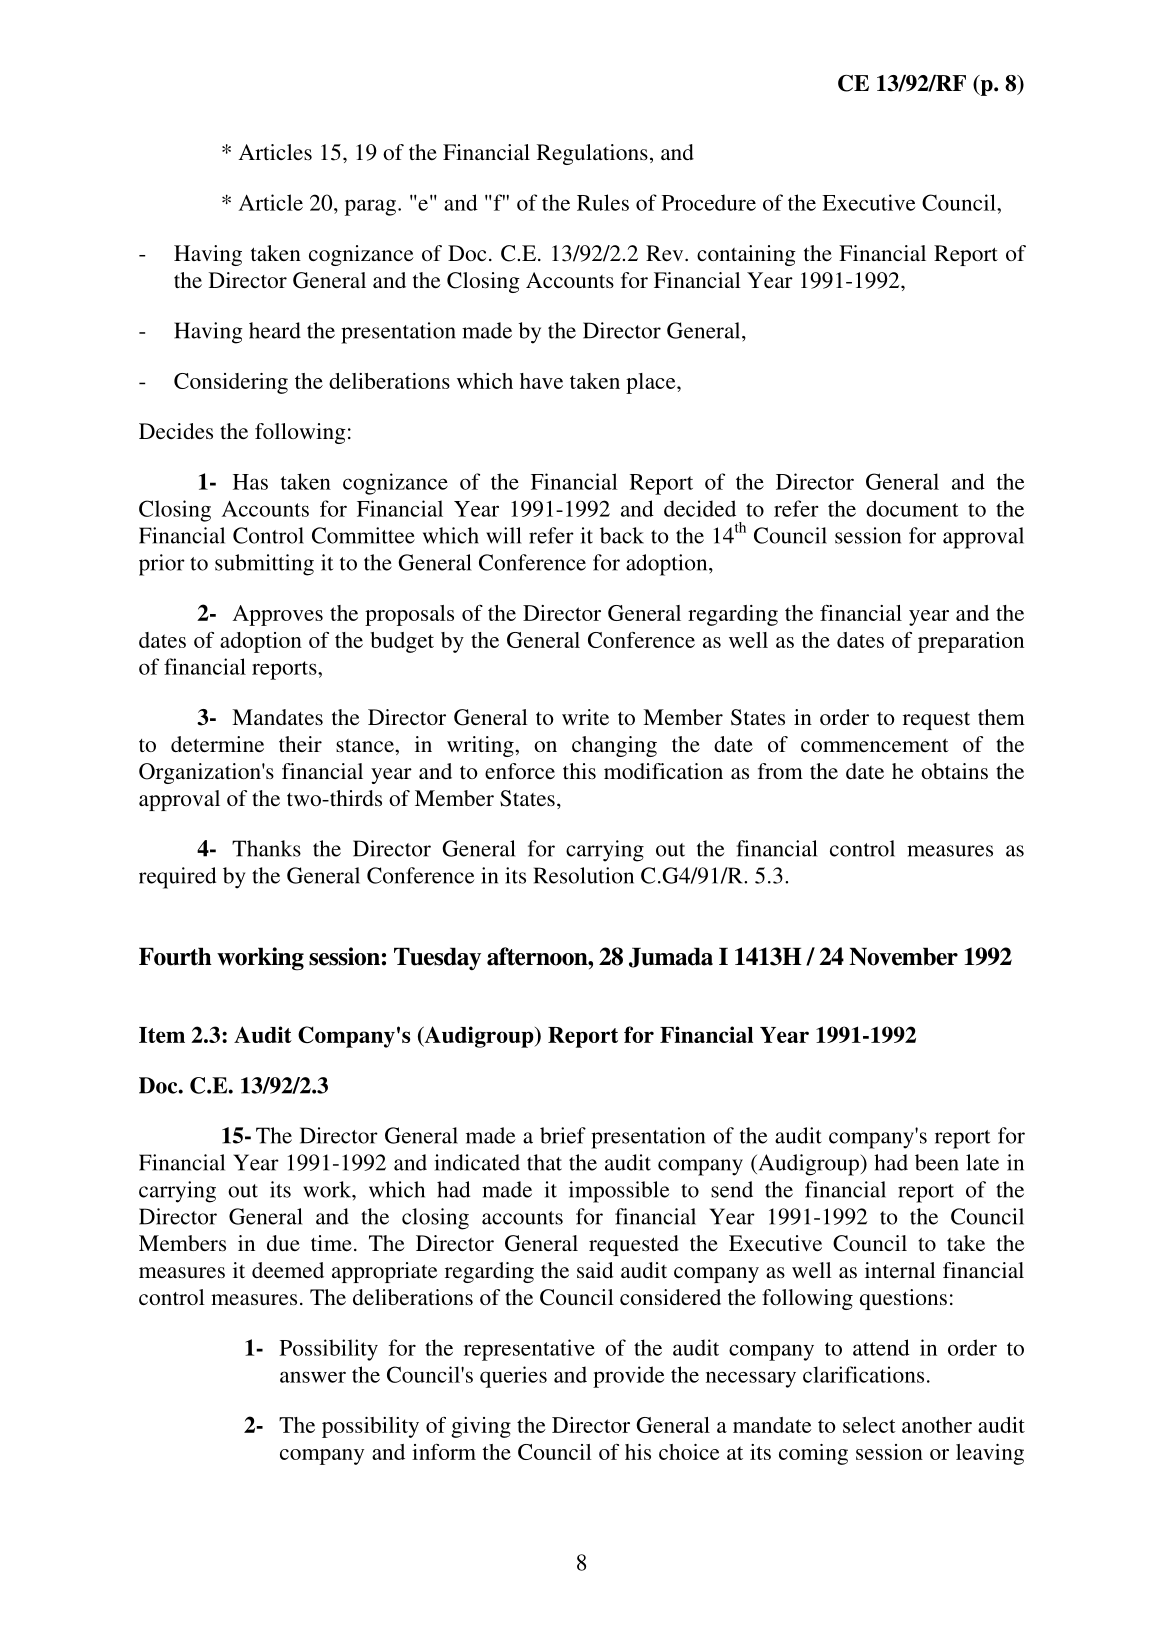 This image has height=1645, width=1163. What do you see at coordinates (175, 956) in the image?
I see `Fourth` at bounding box center [175, 956].
